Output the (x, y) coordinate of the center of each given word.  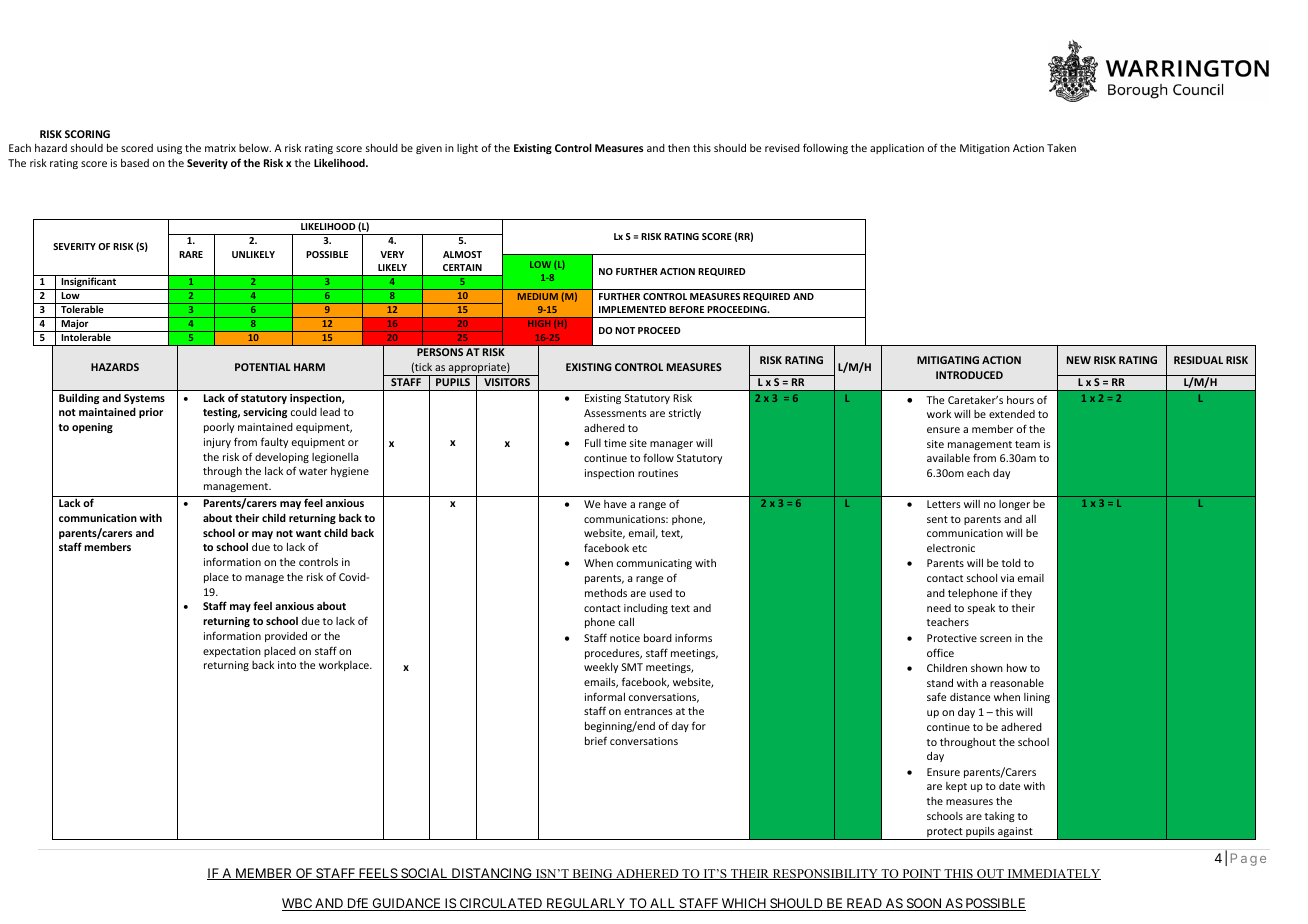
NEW (1079, 360)
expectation (232, 652)
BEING (592, 874)
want (308, 533)
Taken (1061, 148)
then (679, 148)
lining (1037, 698)
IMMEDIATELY (1053, 874)
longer (1014, 505)
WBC (298, 904)
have (615, 504)
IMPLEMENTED (632, 309)
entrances (648, 711)
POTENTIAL (263, 367)
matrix (220, 148)
